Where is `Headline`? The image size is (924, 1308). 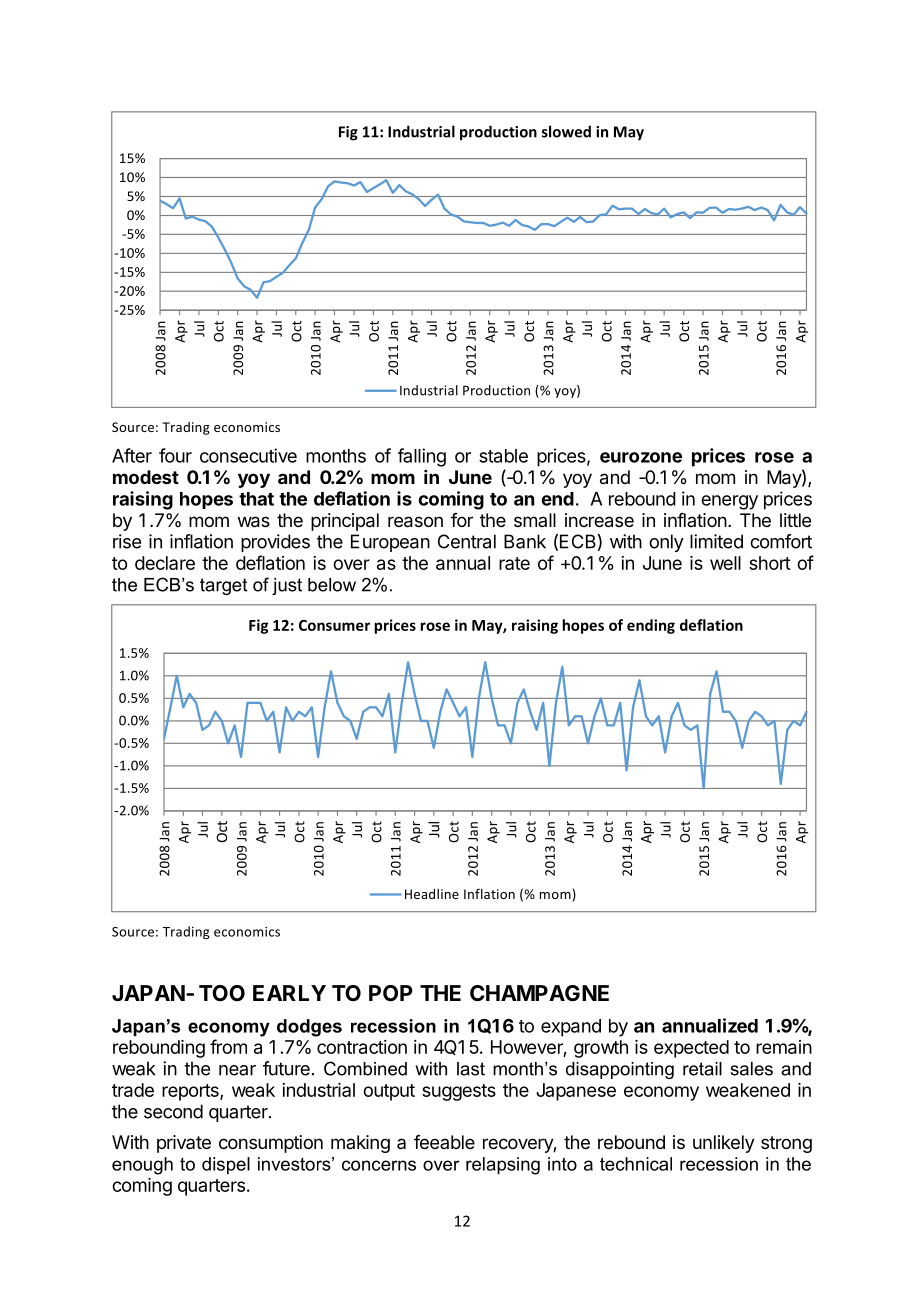
Headline is located at coordinates (432, 894).
